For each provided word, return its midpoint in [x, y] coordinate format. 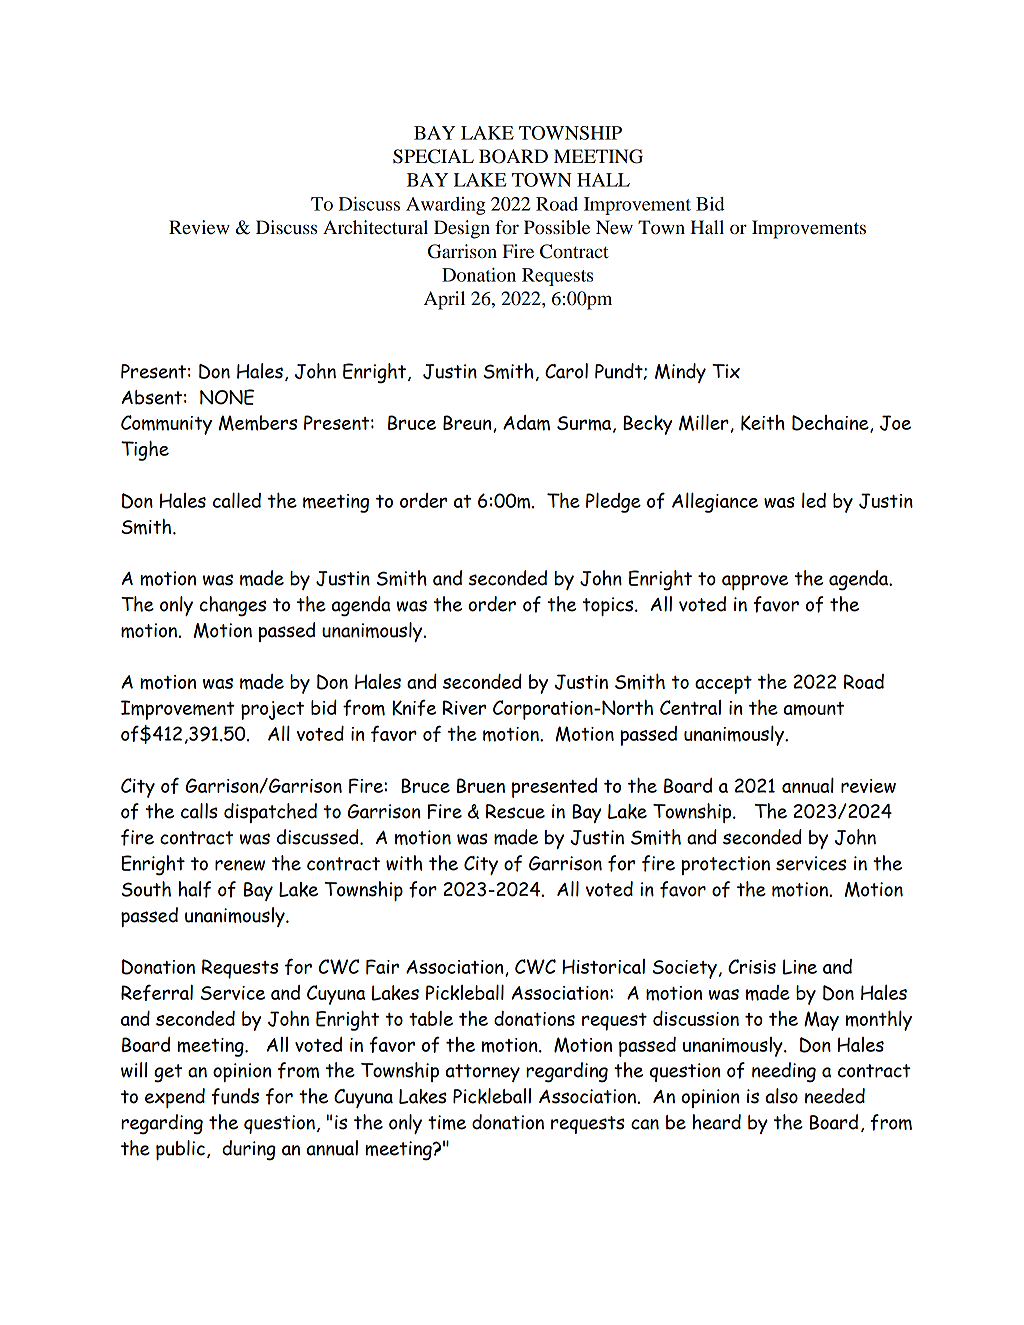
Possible [557, 227]
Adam [526, 423]
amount [813, 709]
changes [232, 606]
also [781, 1096]
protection [725, 865]
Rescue [515, 811]
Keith [763, 423]
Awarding [446, 206]
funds [235, 1096]
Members [258, 423]
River [464, 707]
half [195, 889]
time [447, 1122]
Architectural [375, 227]
